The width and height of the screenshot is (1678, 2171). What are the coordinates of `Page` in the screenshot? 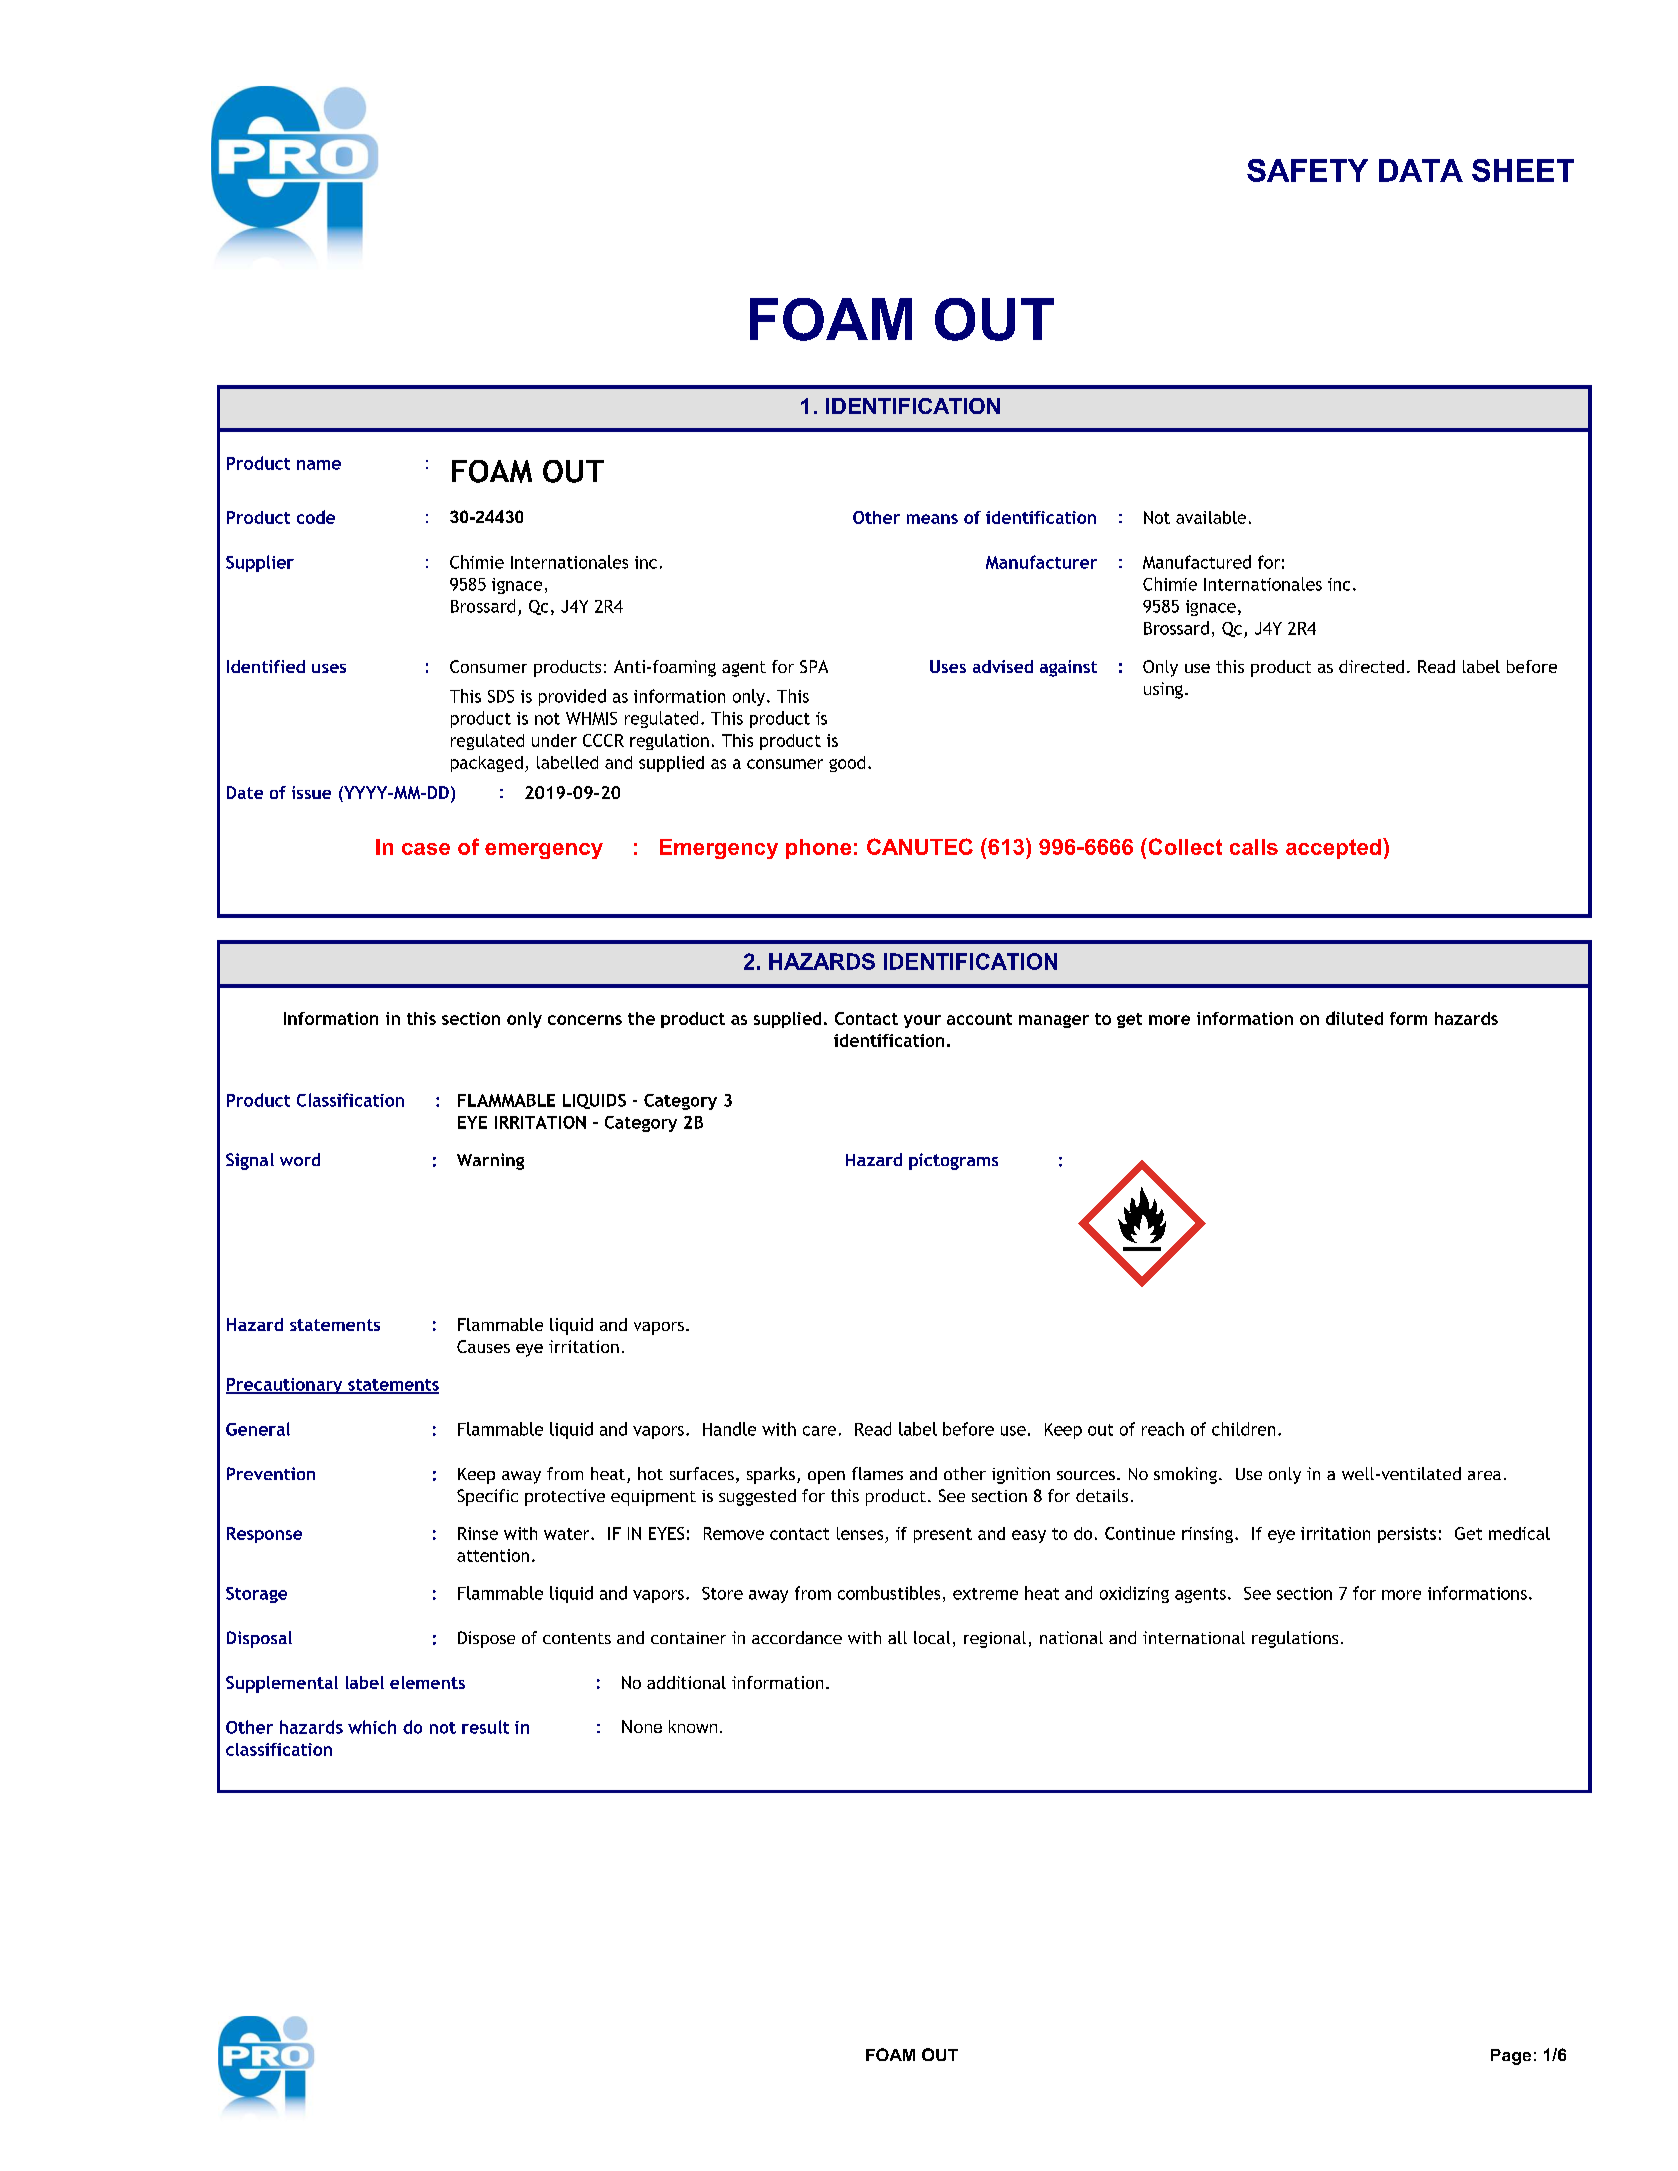 It's located at (1511, 2057).
